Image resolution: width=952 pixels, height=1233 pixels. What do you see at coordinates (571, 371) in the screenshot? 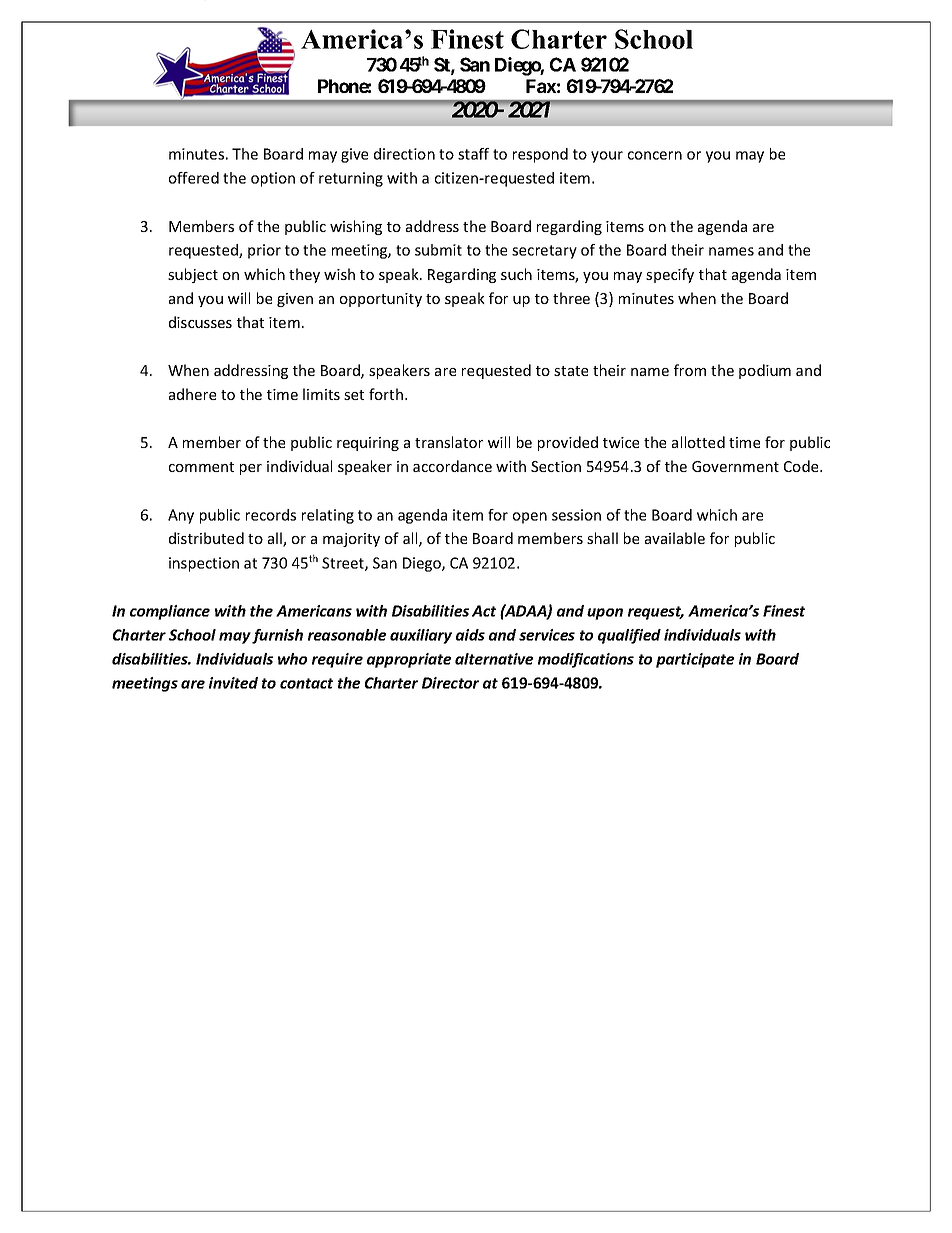
I see `state` at bounding box center [571, 371].
